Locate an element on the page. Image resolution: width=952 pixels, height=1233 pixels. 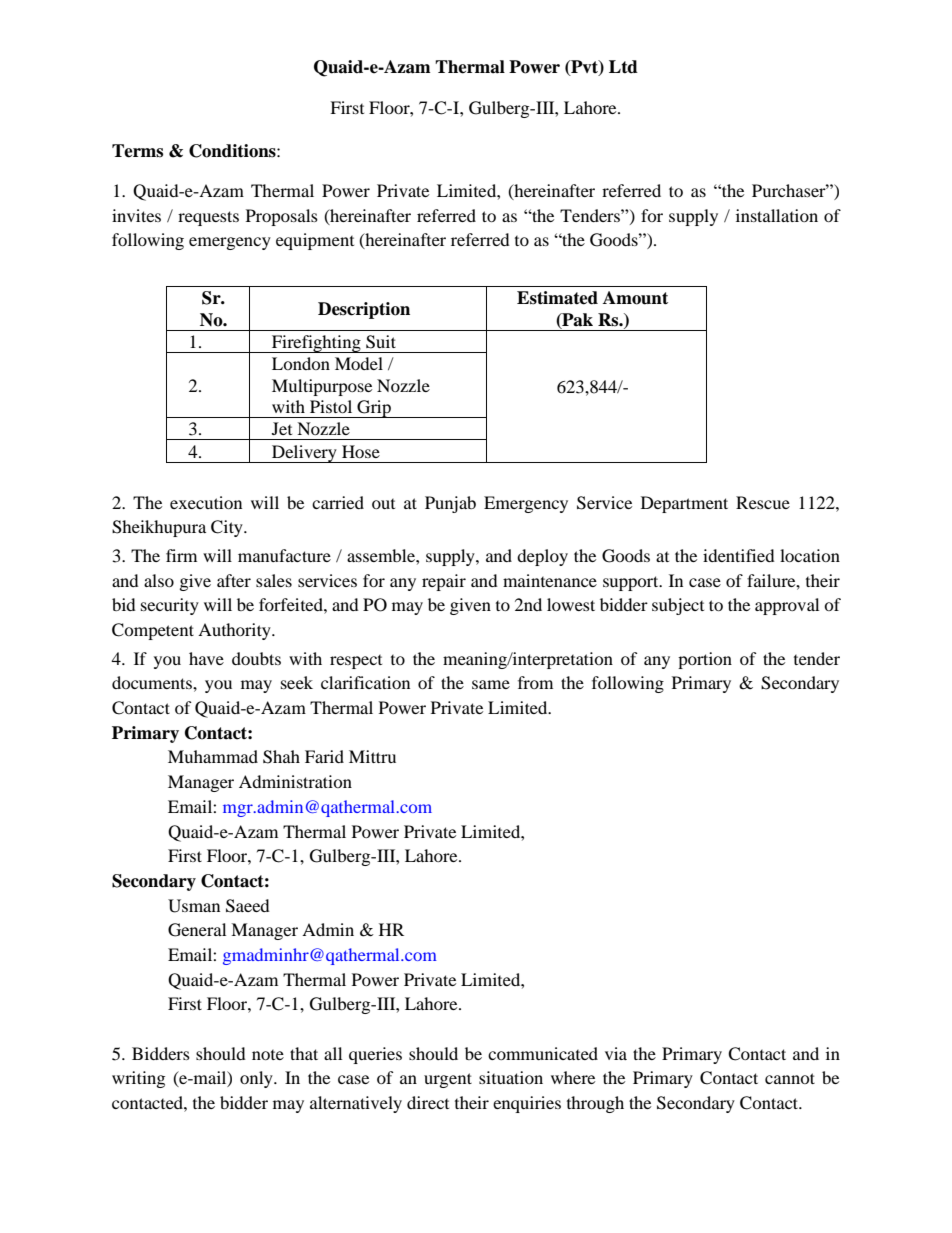
installation is located at coordinates (777, 215).
